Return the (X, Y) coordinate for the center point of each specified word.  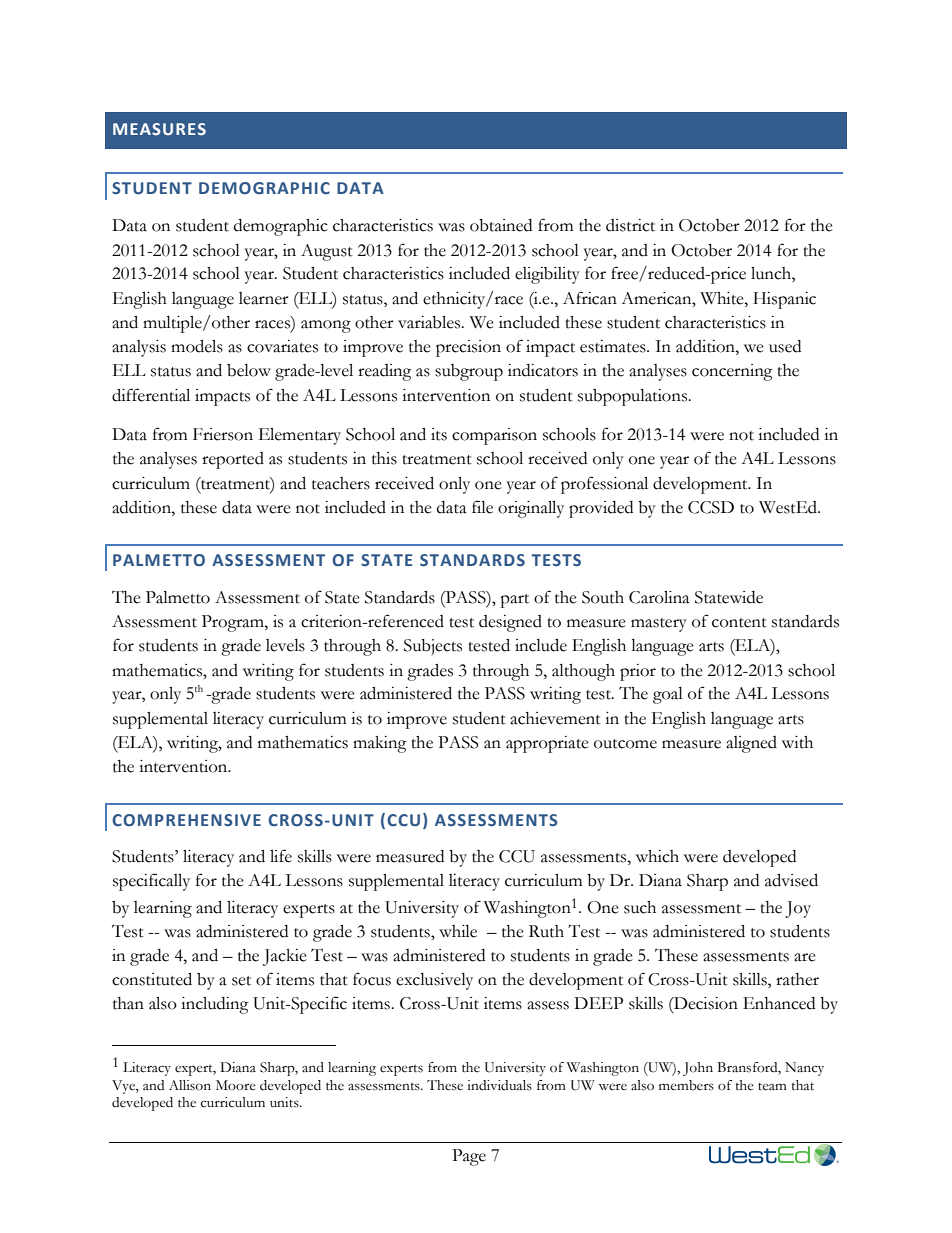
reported (233, 460)
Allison (190, 1085)
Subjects (433, 647)
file (482, 507)
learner (264, 298)
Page (469, 1157)
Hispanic (784, 300)
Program (234, 623)
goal (668, 695)
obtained (501, 225)
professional (604, 485)
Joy (798, 909)
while (458, 931)
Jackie (285, 957)
